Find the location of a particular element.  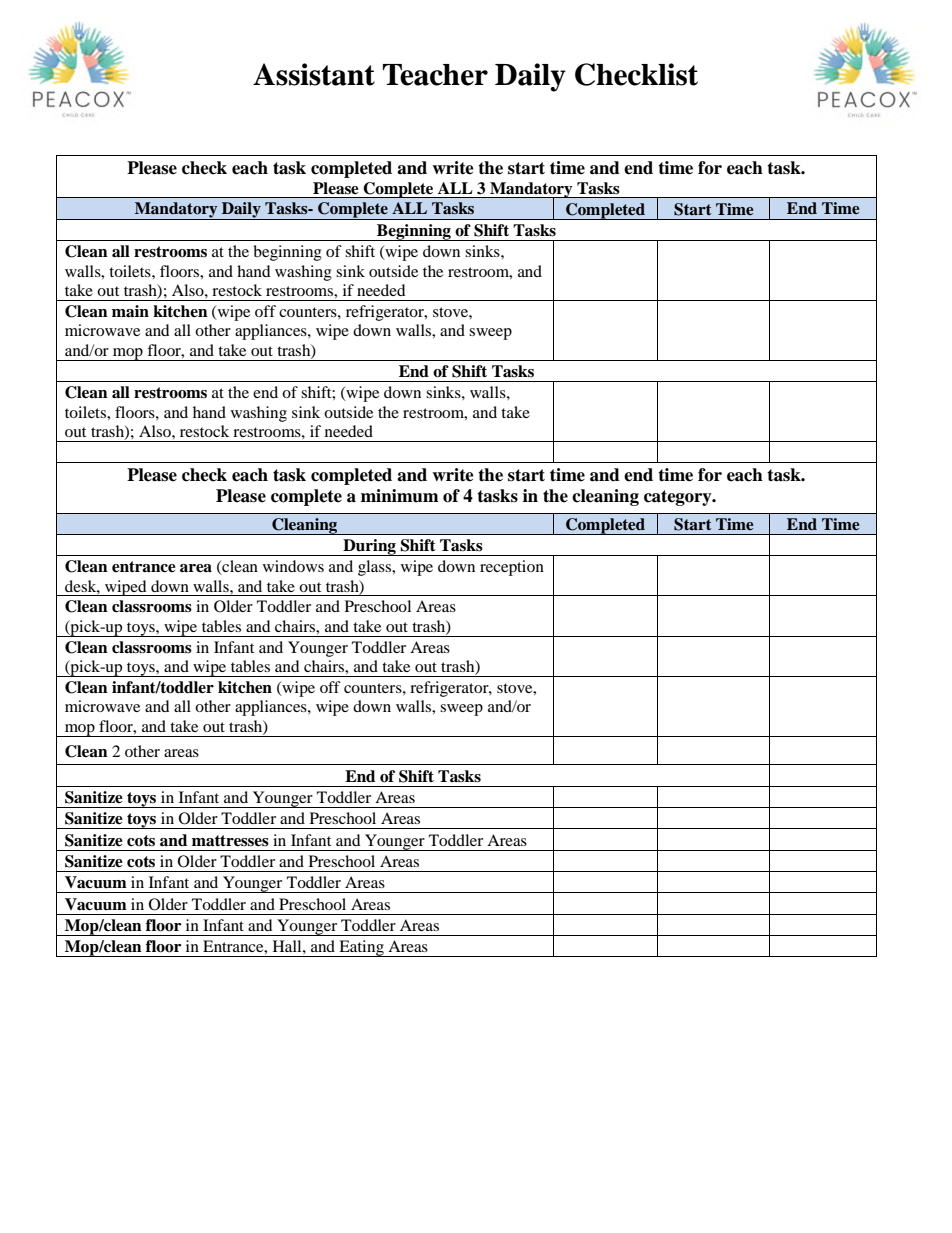

category is located at coordinates (679, 498).
